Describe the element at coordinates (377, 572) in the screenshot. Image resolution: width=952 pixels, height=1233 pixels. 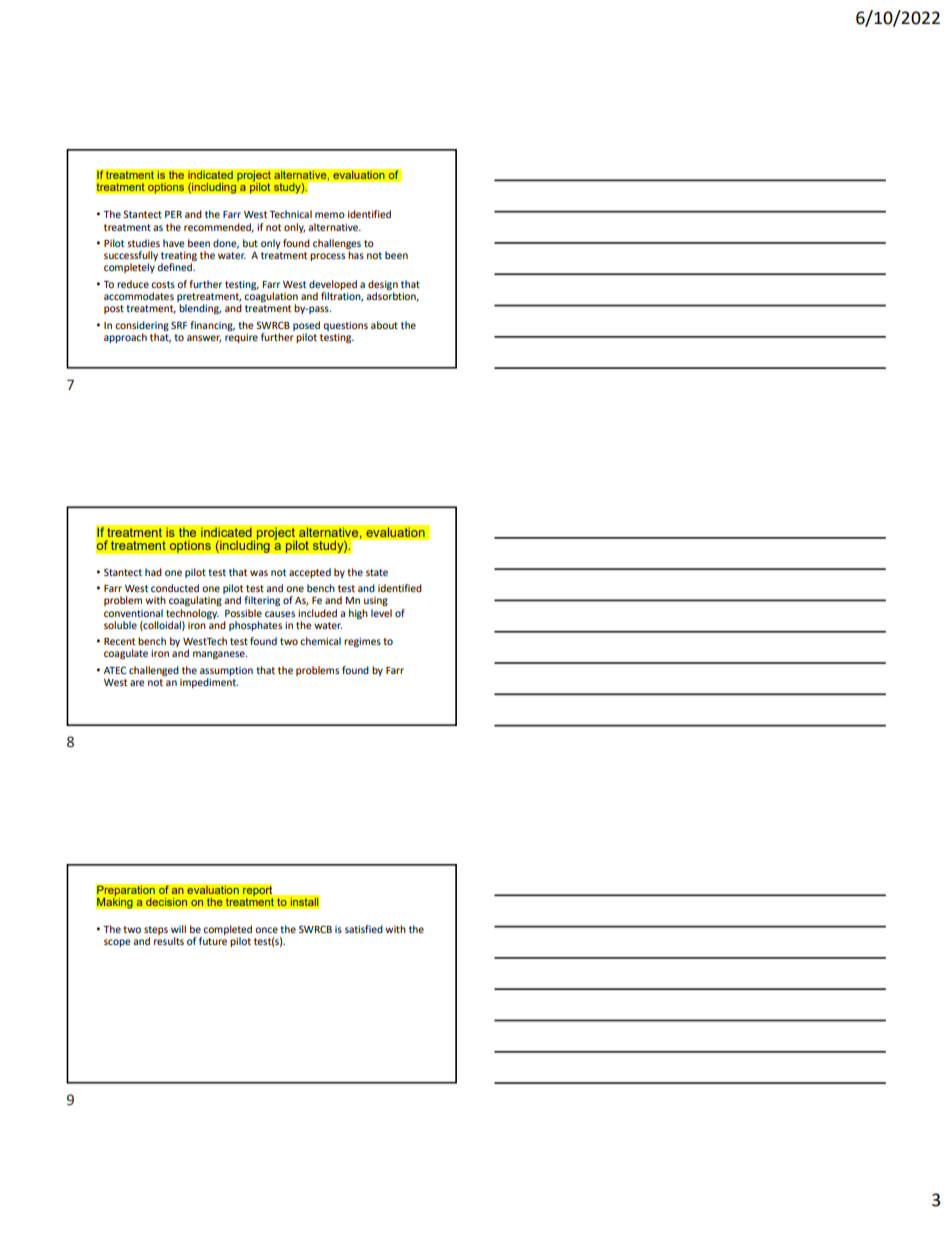
I see `state` at that location.
